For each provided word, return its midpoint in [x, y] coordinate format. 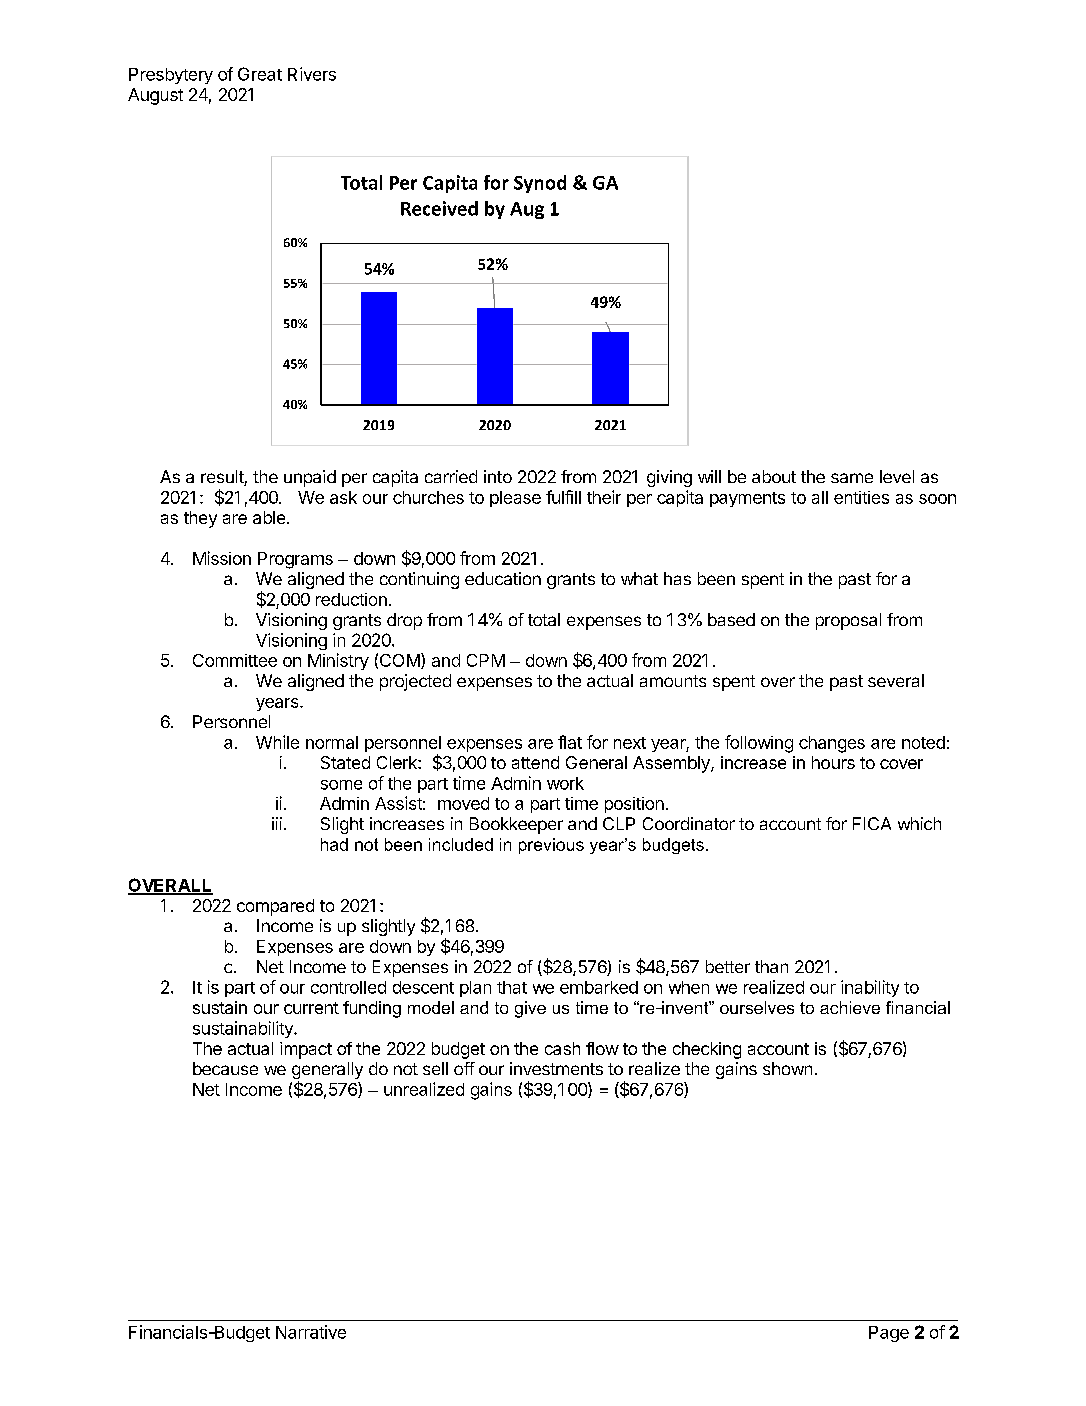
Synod [540, 184]
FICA [872, 823]
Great [260, 74]
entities [861, 497]
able [270, 517]
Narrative [311, 1332]
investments [556, 1068]
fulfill [563, 497]
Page [889, 1334]
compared [275, 907]
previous [551, 846]
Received [439, 208]
